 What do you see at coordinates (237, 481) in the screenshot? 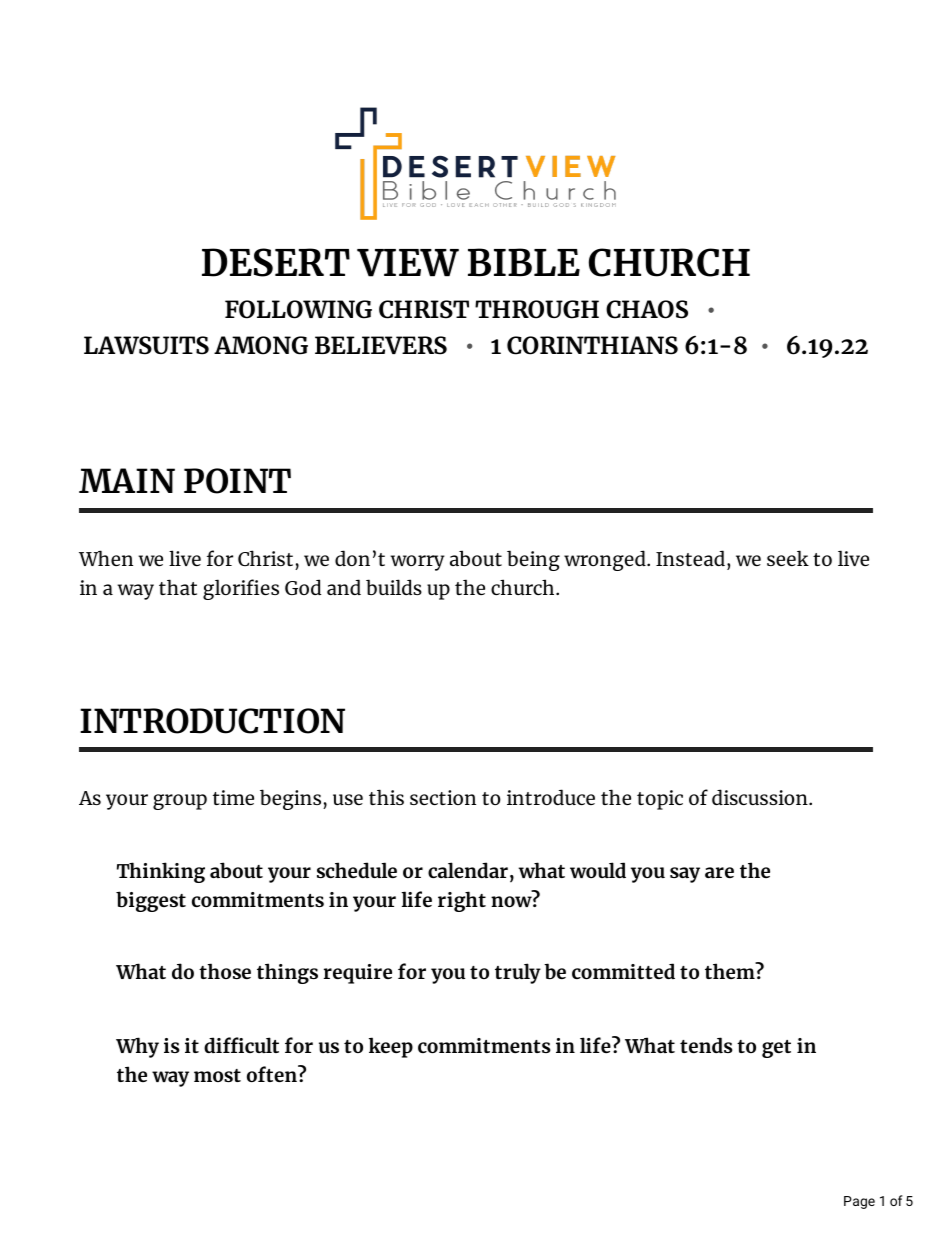
I see `POINT` at bounding box center [237, 481].
